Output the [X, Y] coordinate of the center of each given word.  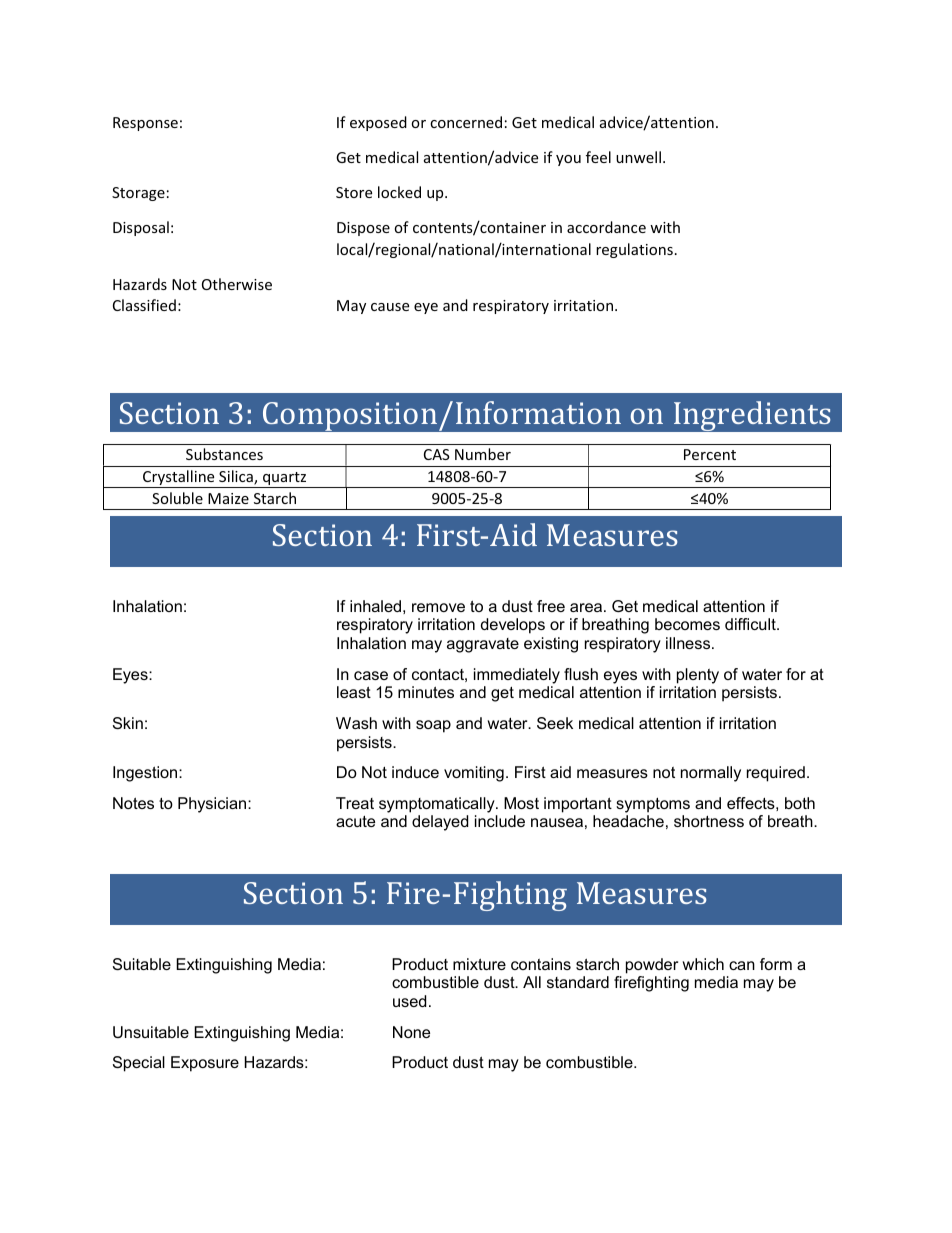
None [411, 1032]
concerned [466, 122]
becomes [687, 624]
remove [438, 607]
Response [145, 124]
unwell [640, 157]
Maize [228, 498]
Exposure [205, 1064]
